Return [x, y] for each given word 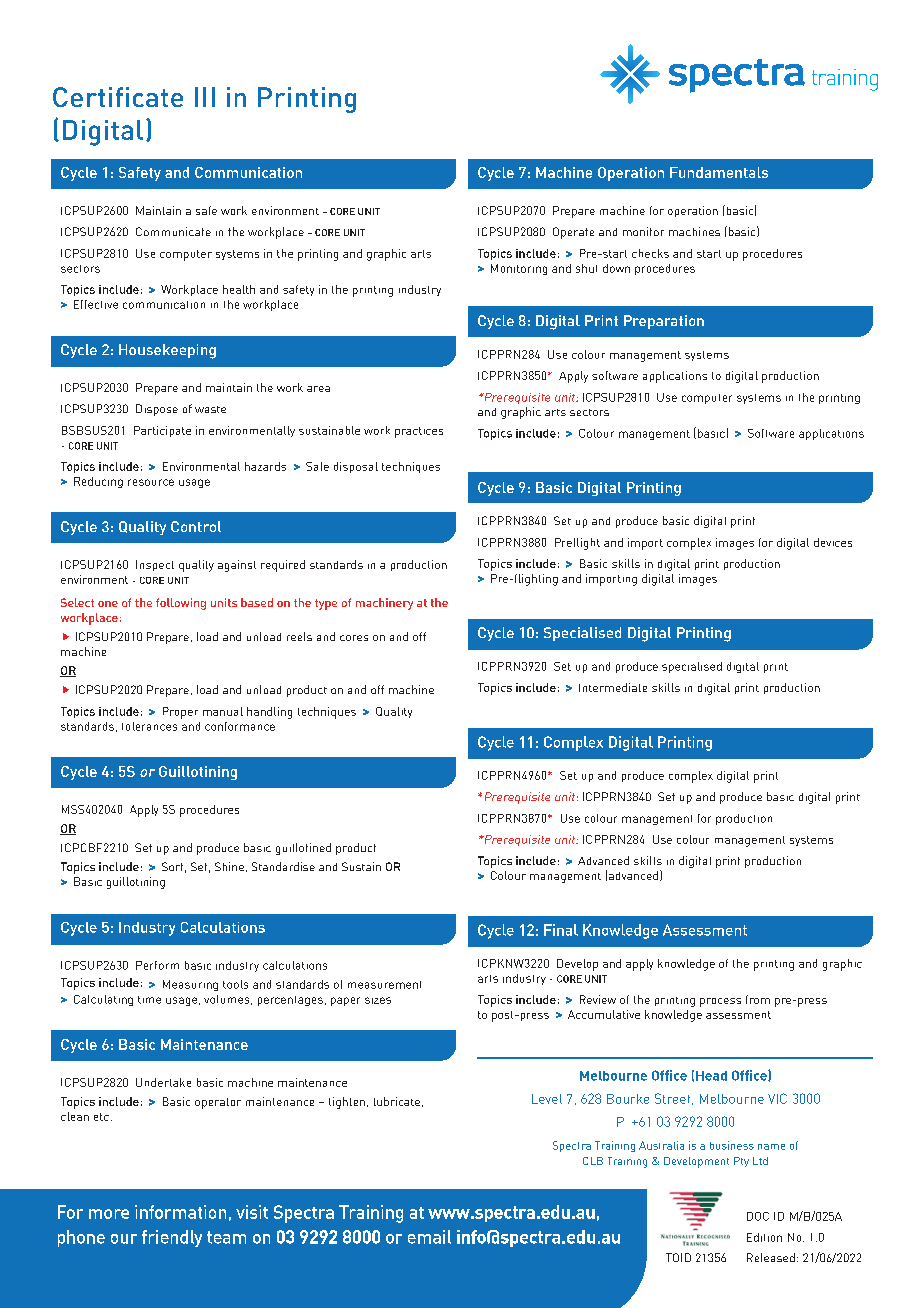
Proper [180, 713]
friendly [172, 1238]
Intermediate [613, 687]
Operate [573, 233]
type [326, 604]
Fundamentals [719, 172]
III [205, 97]
